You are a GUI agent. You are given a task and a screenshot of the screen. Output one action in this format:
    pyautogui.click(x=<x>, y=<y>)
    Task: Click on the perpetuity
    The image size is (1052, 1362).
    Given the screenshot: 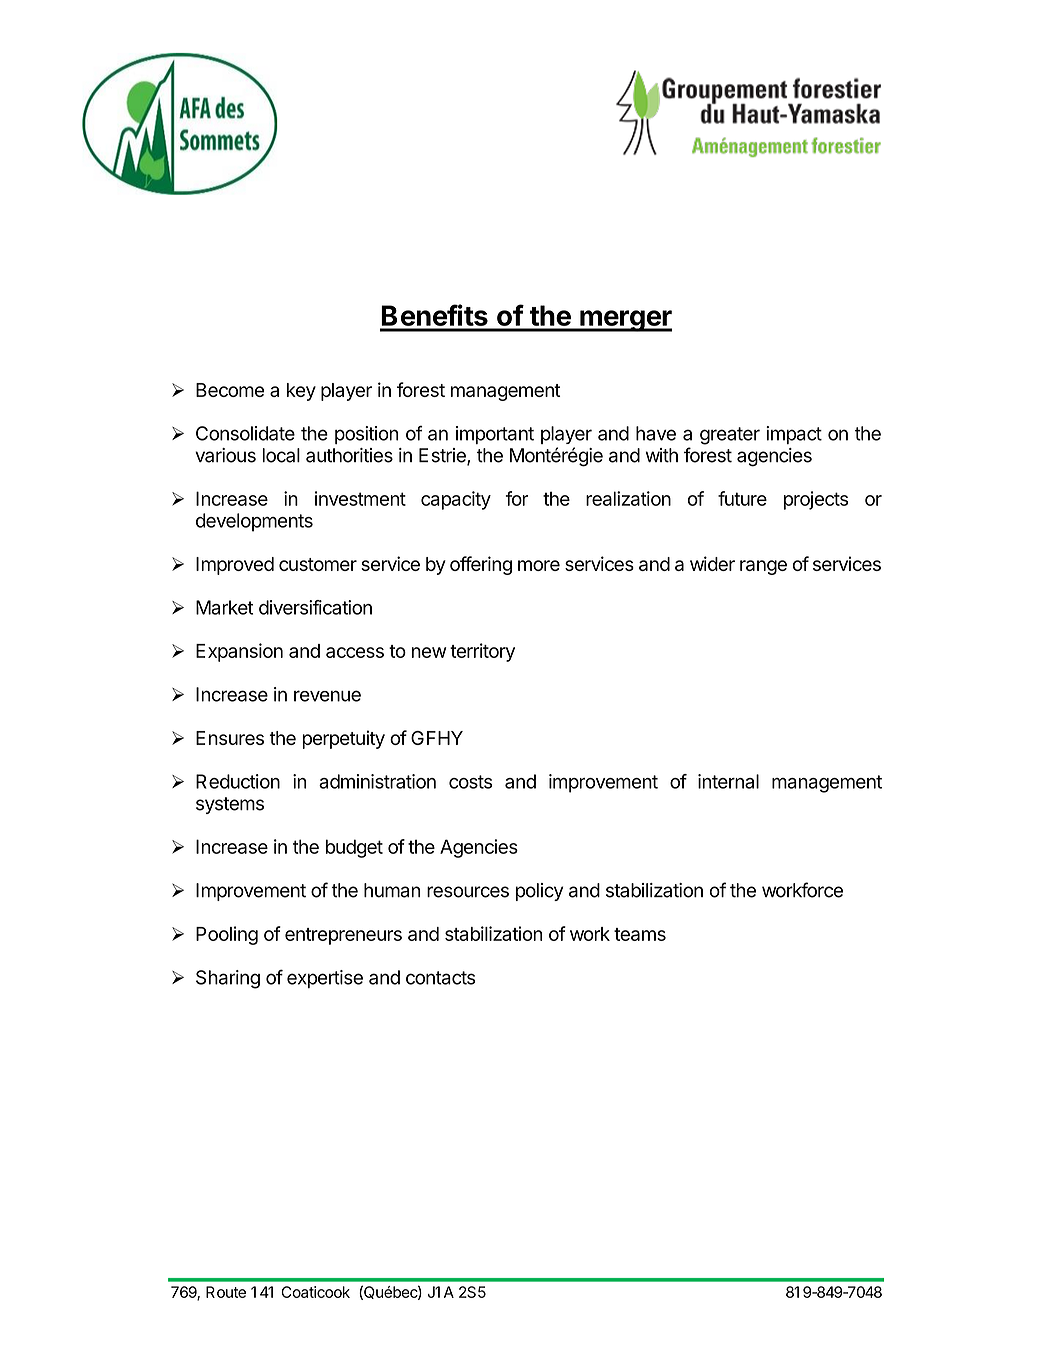 What is the action you would take?
    pyautogui.click(x=343, y=739)
